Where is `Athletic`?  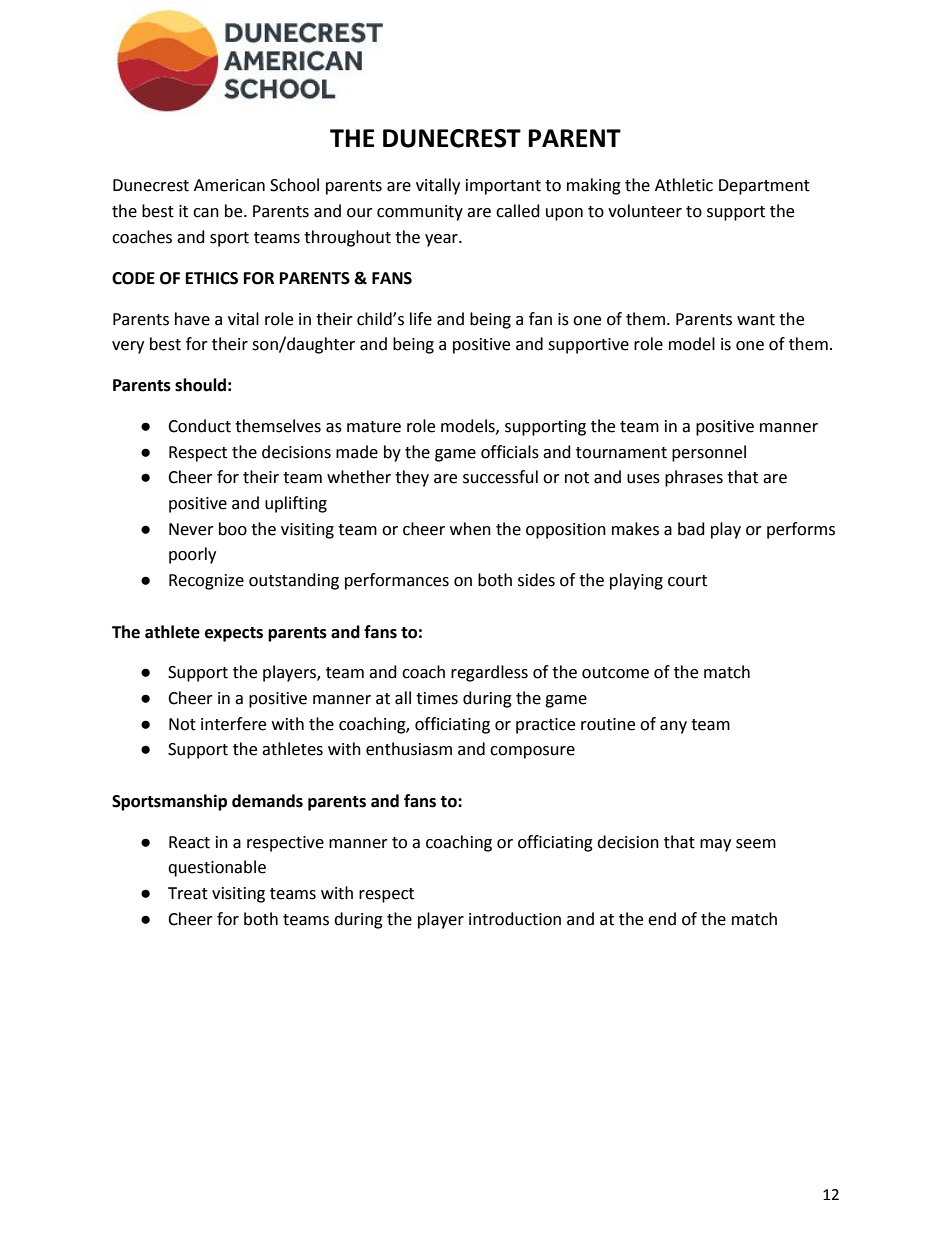
Athletic is located at coordinates (684, 185).
